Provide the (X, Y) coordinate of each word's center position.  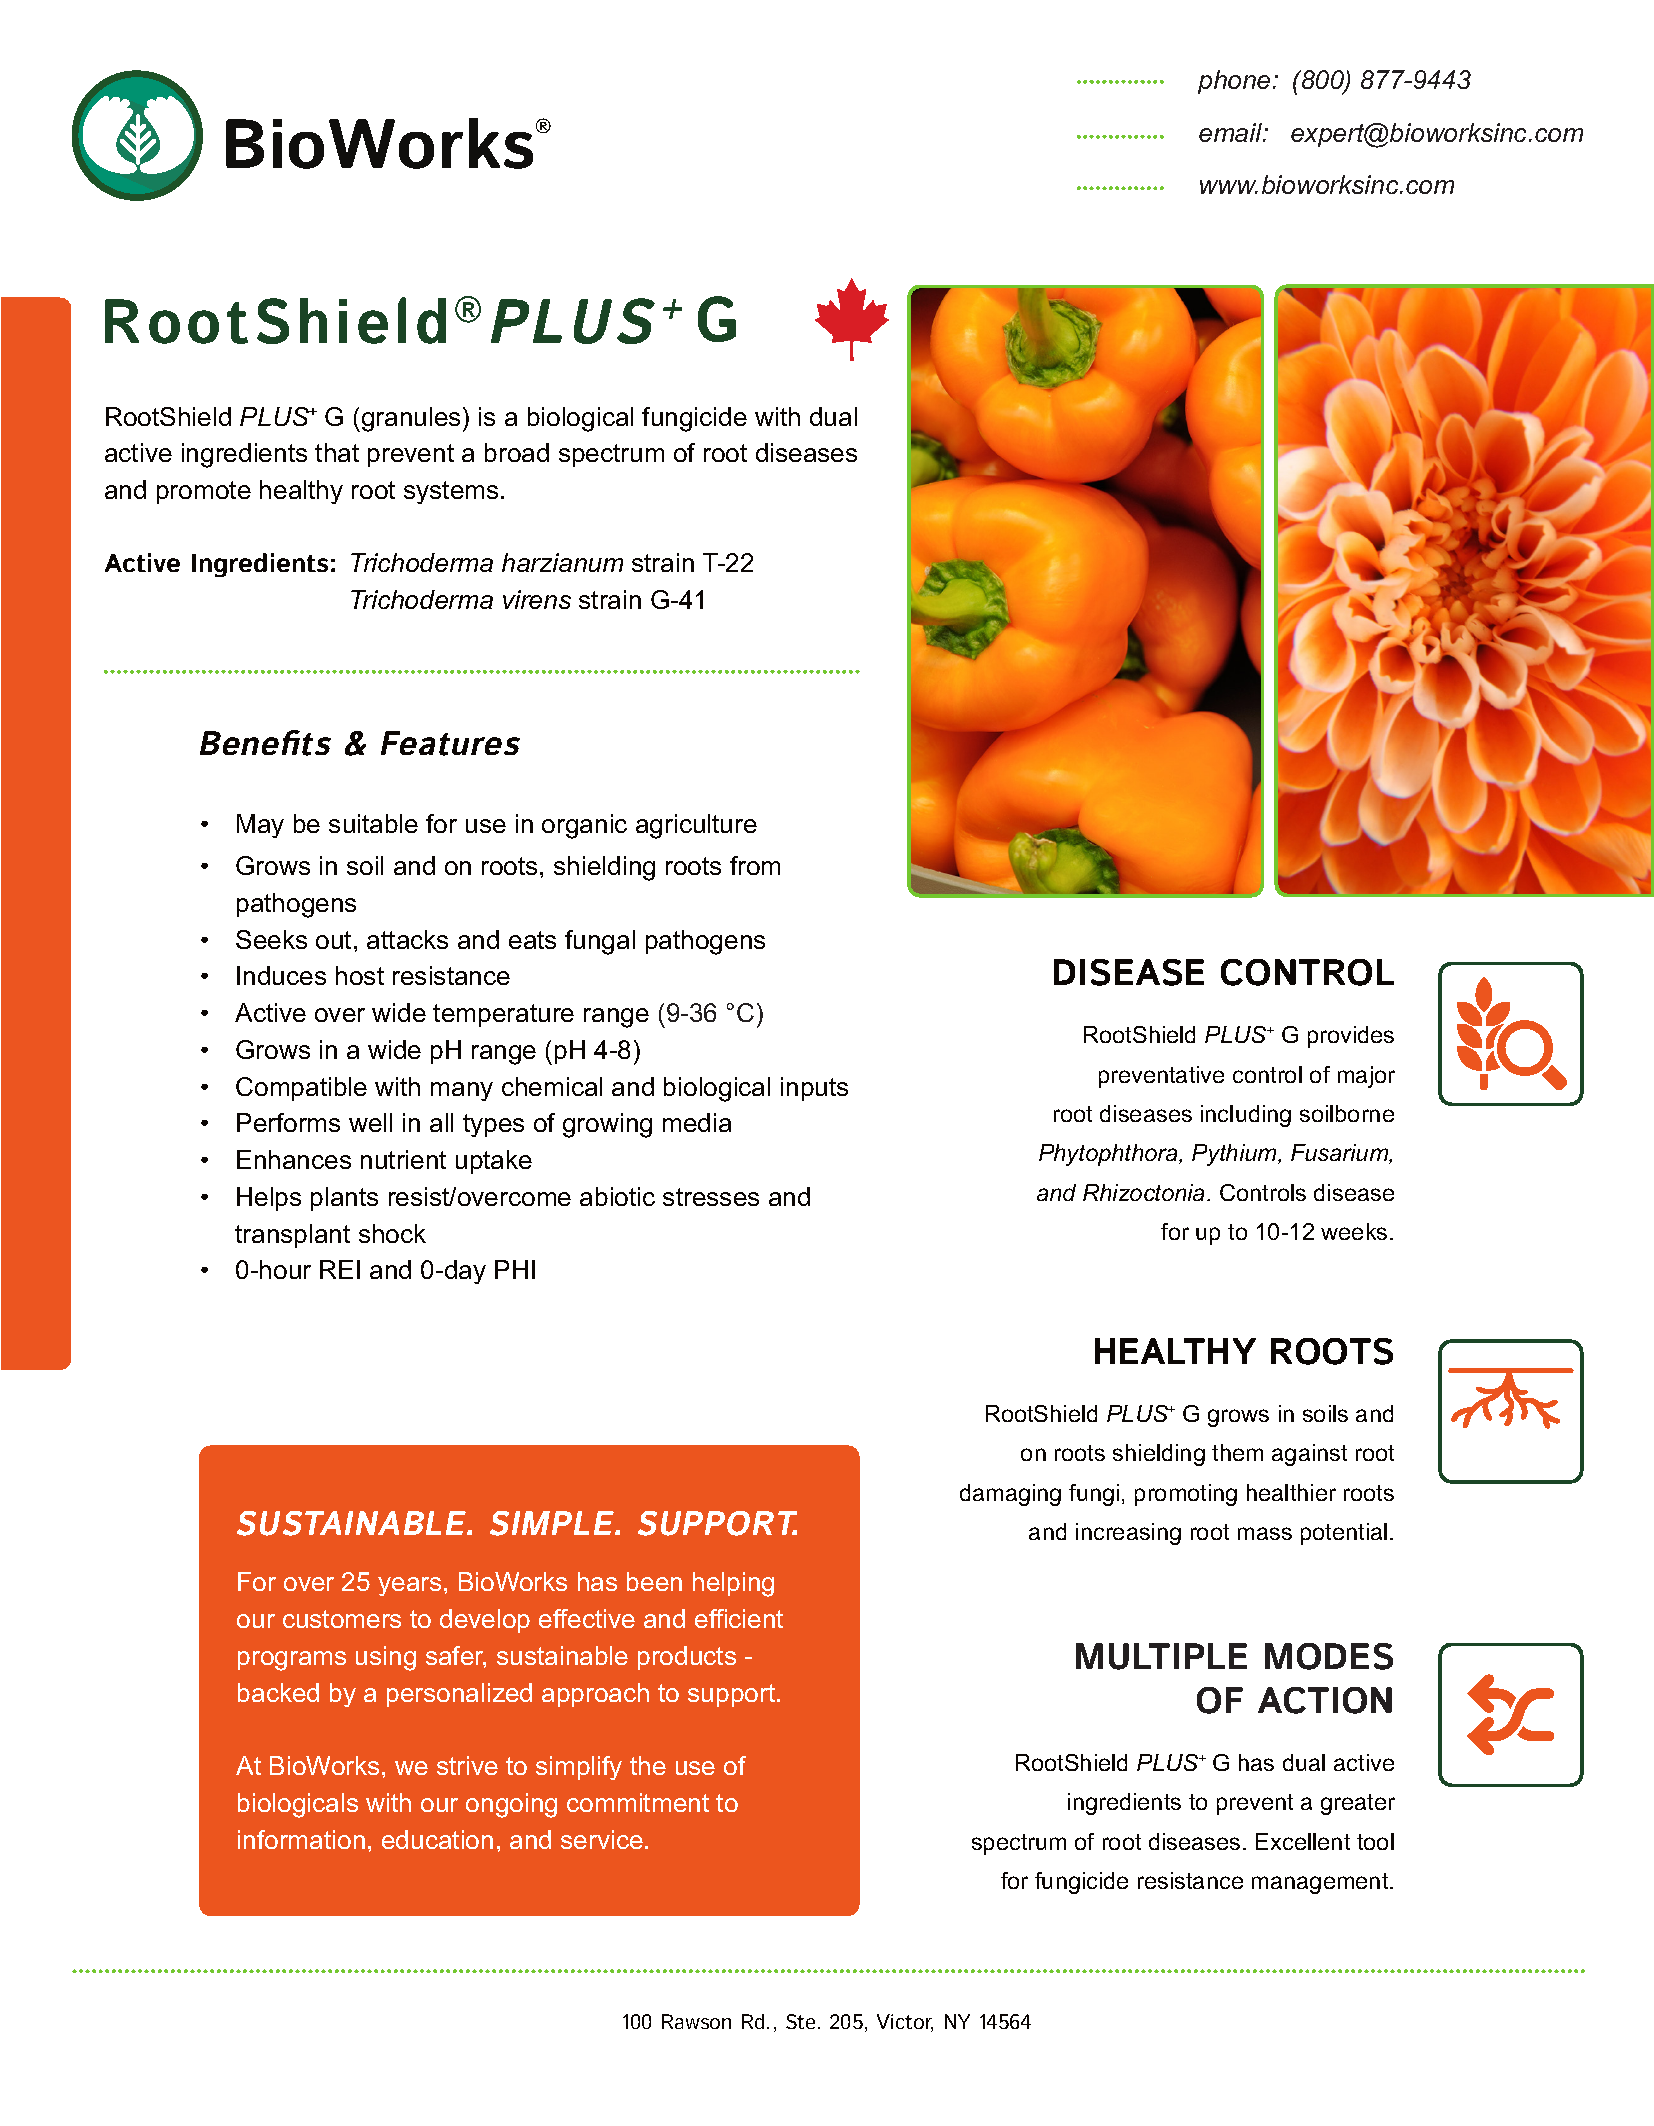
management (1321, 1883)
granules (411, 419)
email (1232, 132)
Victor (905, 2023)
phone (1234, 82)
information (301, 1839)
